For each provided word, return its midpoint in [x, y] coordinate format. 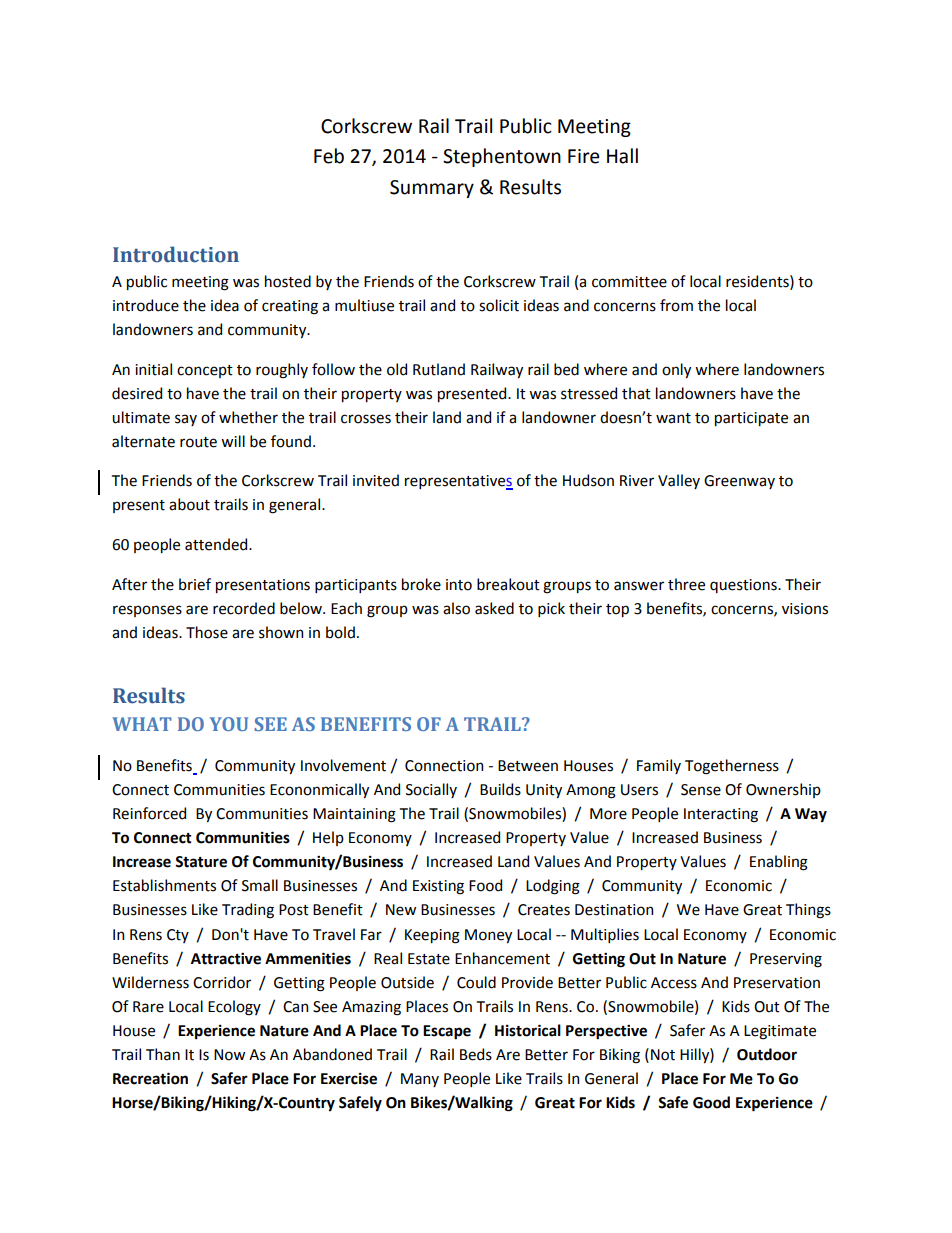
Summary [432, 189]
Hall [622, 156]
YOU [229, 724]
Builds [500, 789]
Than [163, 1054]
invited [376, 480]
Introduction [176, 254]
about [189, 504]
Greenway [739, 482]
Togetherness [732, 767]
